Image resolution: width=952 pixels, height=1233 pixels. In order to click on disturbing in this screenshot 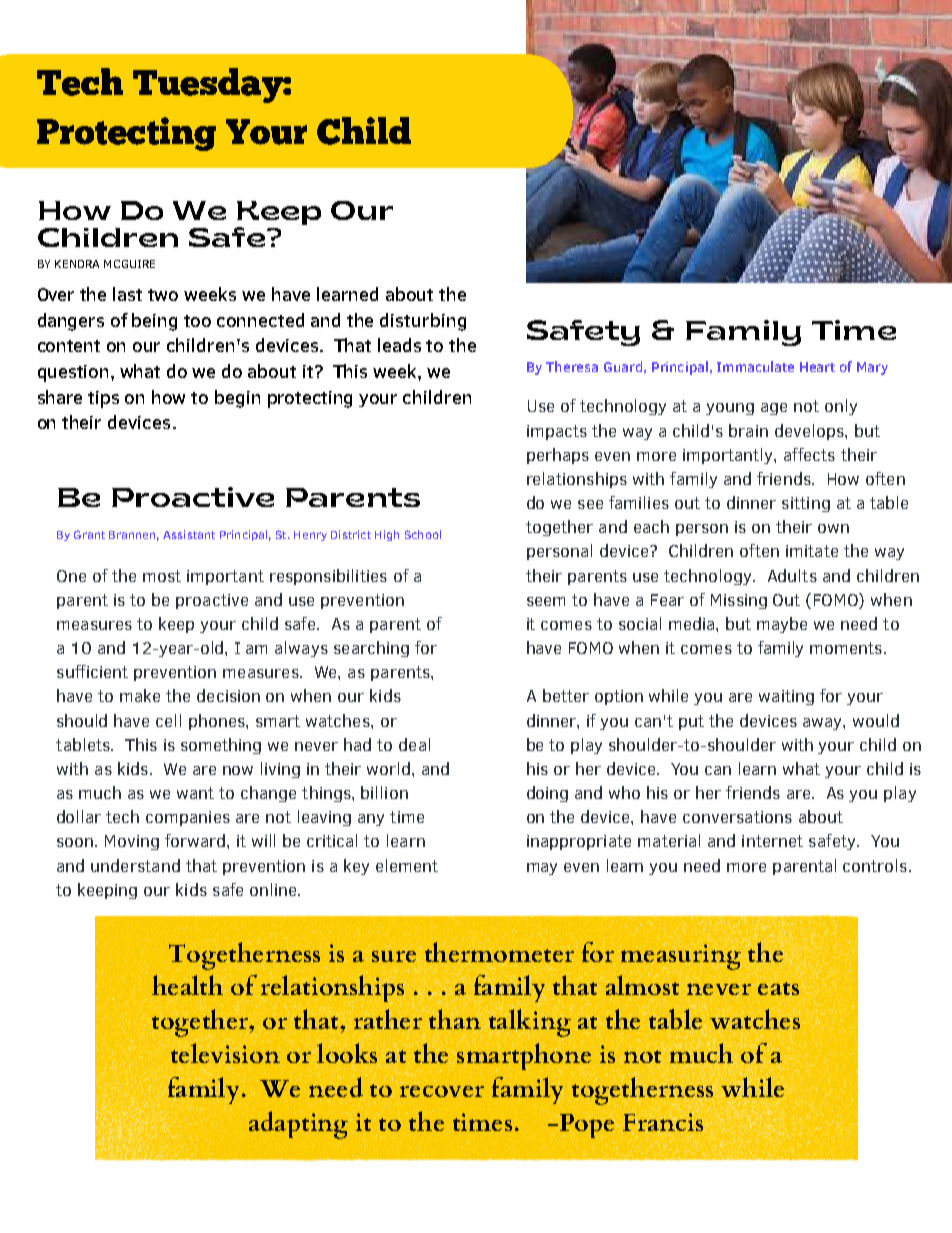, I will do `click(423, 322)`.
